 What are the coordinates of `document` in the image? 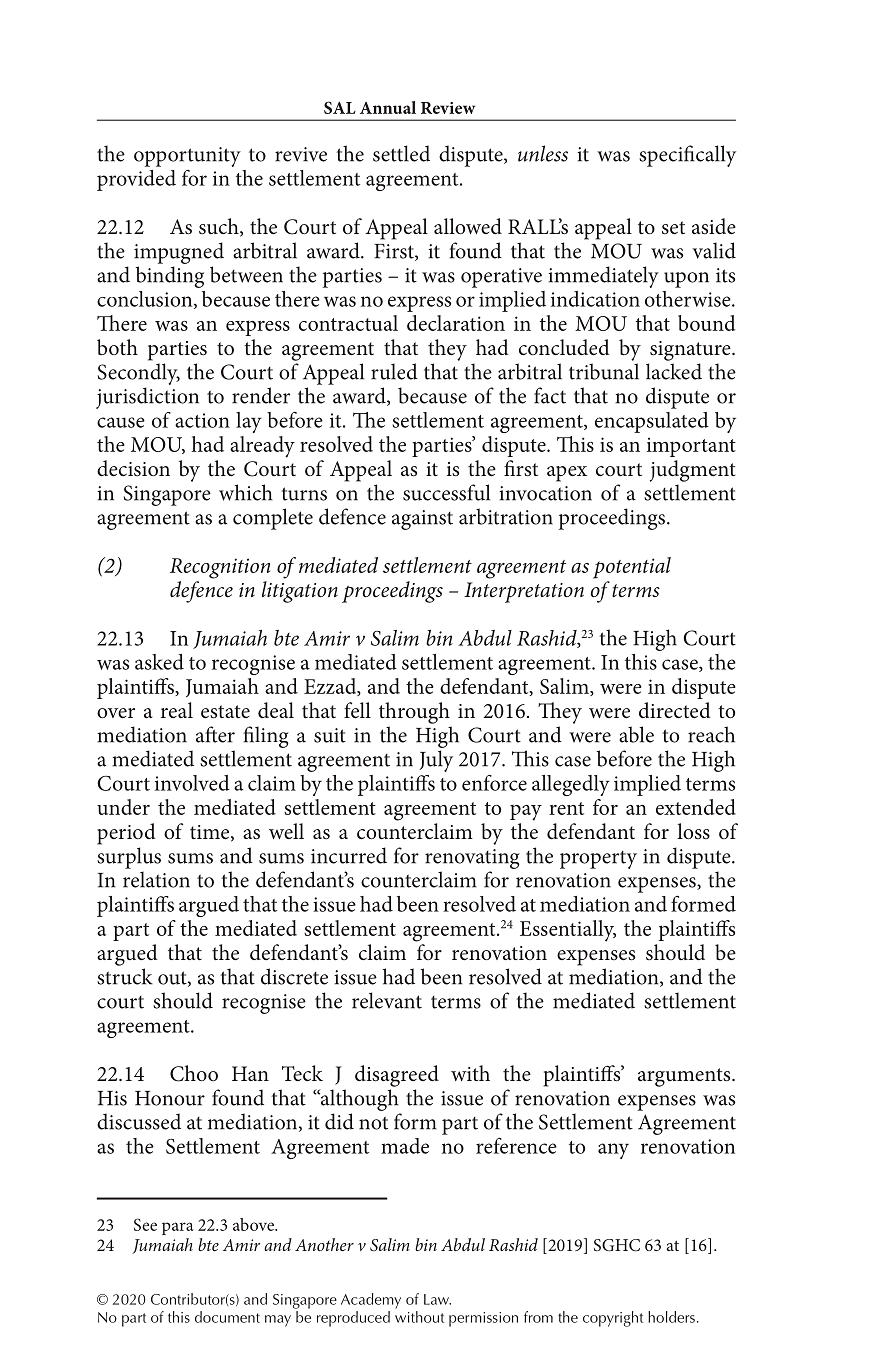 It's located at (227, 1317).
